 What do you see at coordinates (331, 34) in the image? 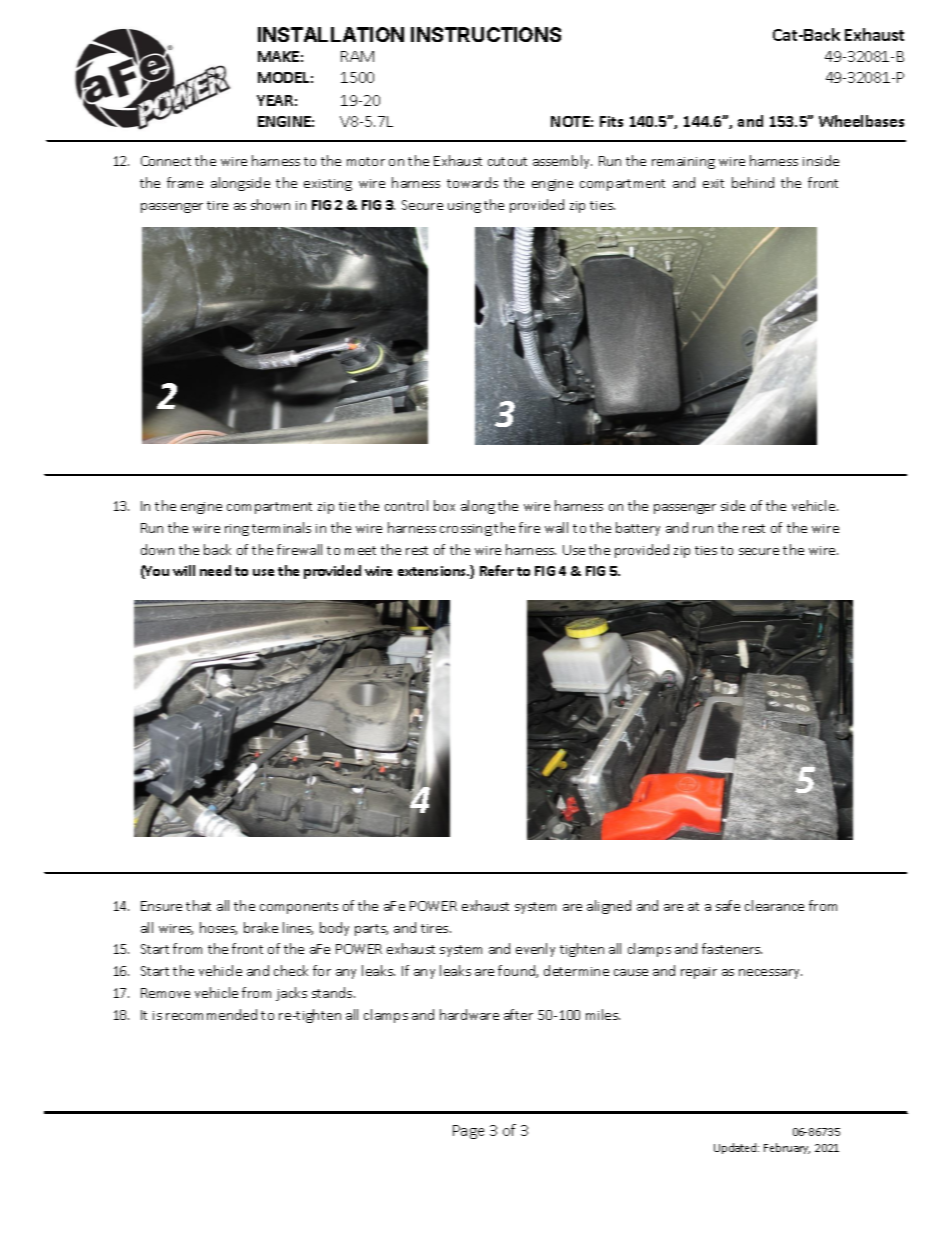
I see `INSTALLATION` at bounding box center [331, 34].
